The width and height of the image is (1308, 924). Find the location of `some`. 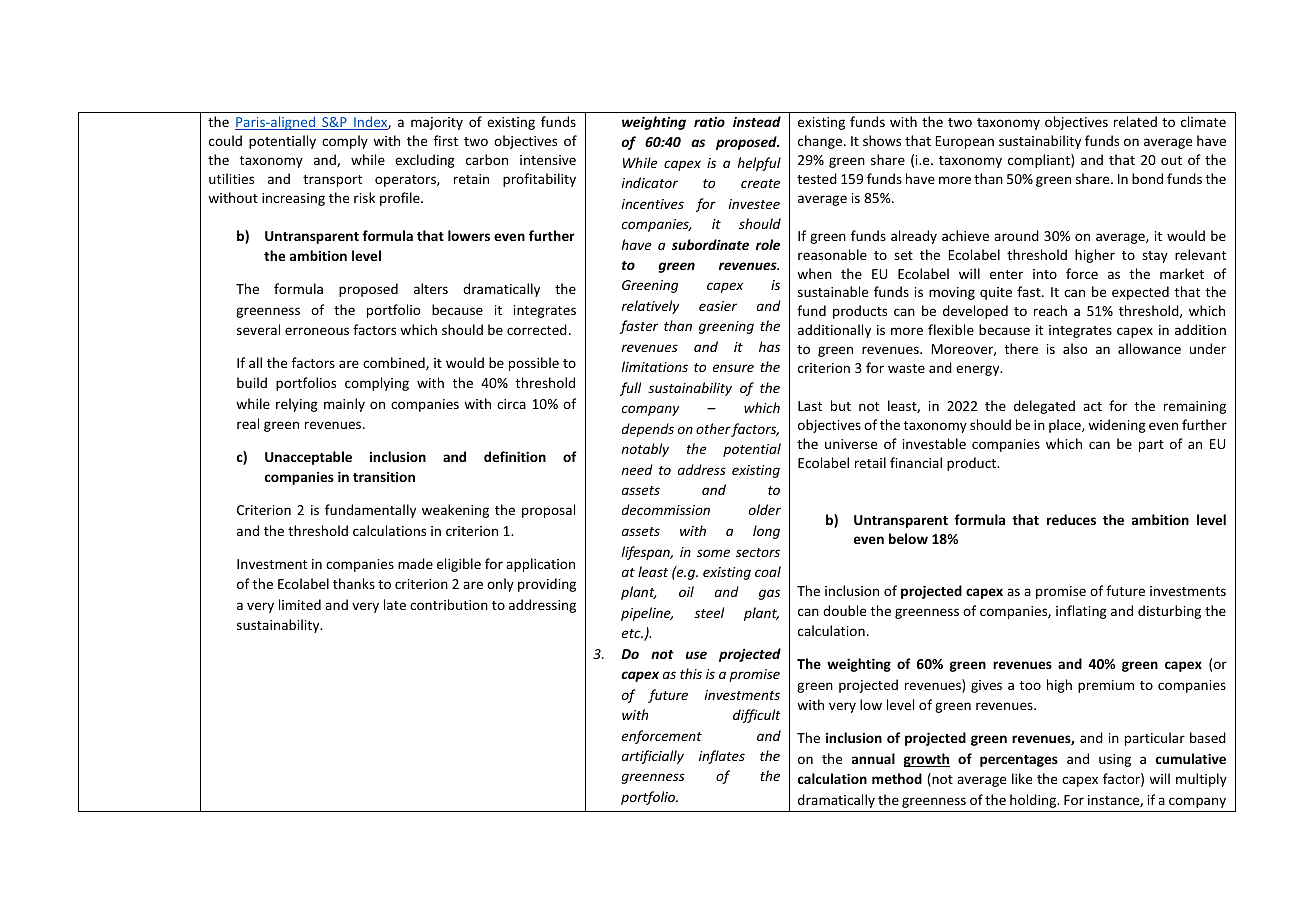

some is located at coordinates (713, 553).
